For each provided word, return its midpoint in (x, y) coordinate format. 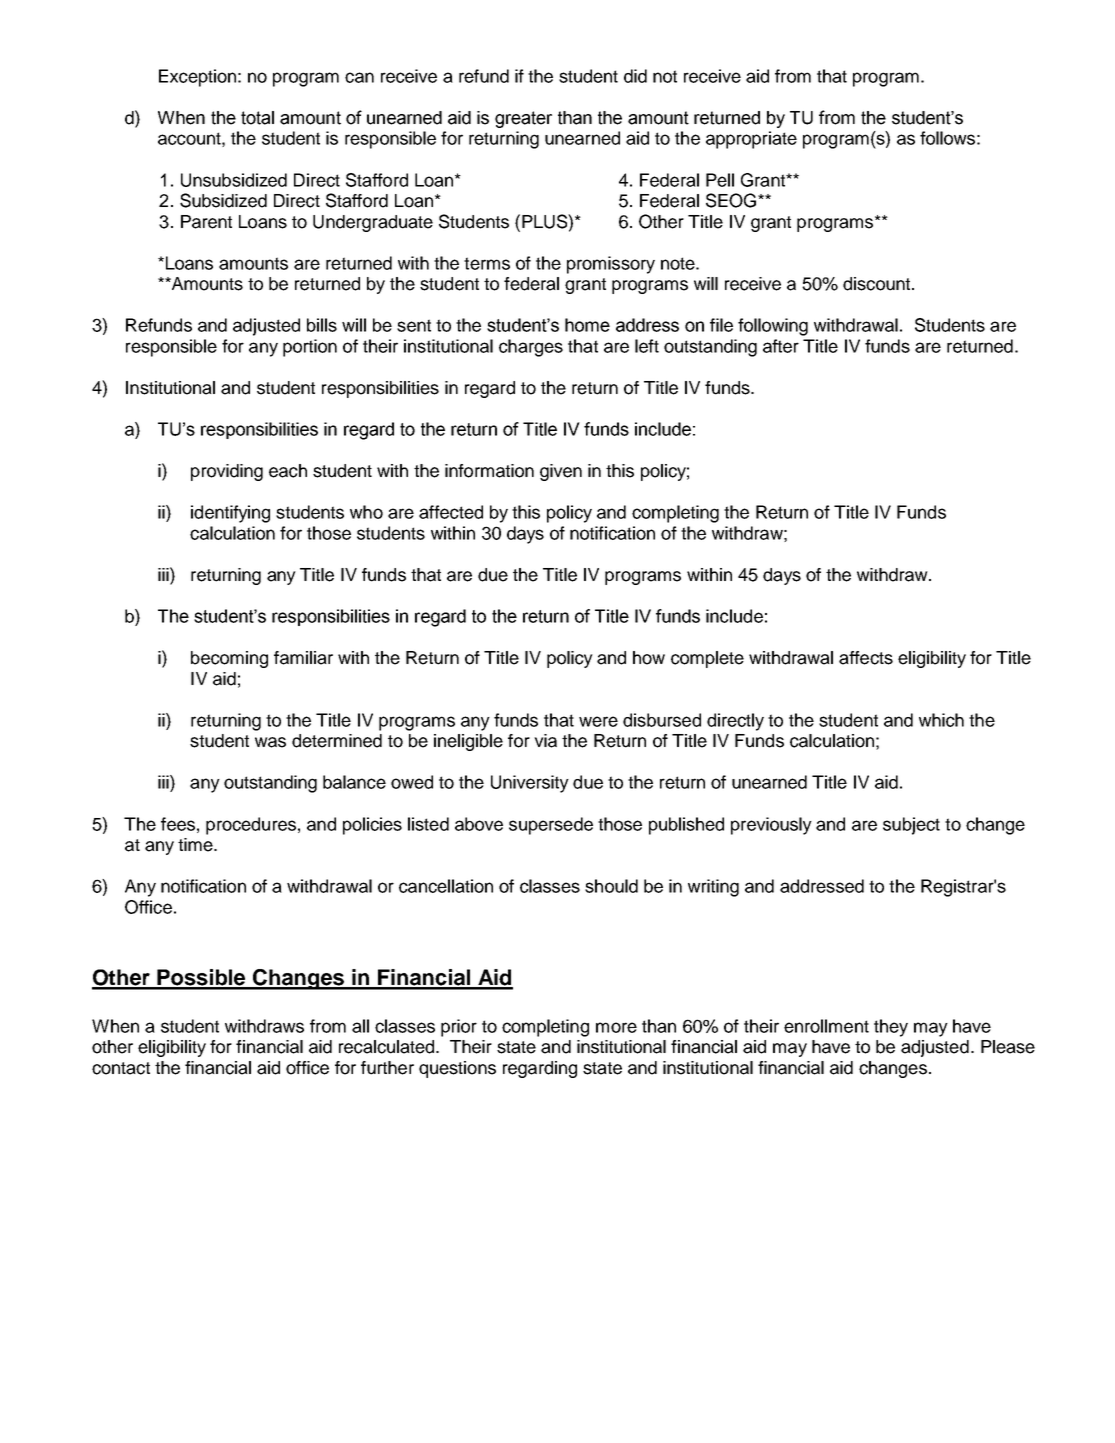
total (257, 118)
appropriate (751, 140)
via (545, 741)
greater (523, 119)
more (616, 1027)
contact (121, 1068)
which (941, 720)
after (781, 346)
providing (227, 472)
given (561, 472)
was (270, 742)
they (891, 1028)
